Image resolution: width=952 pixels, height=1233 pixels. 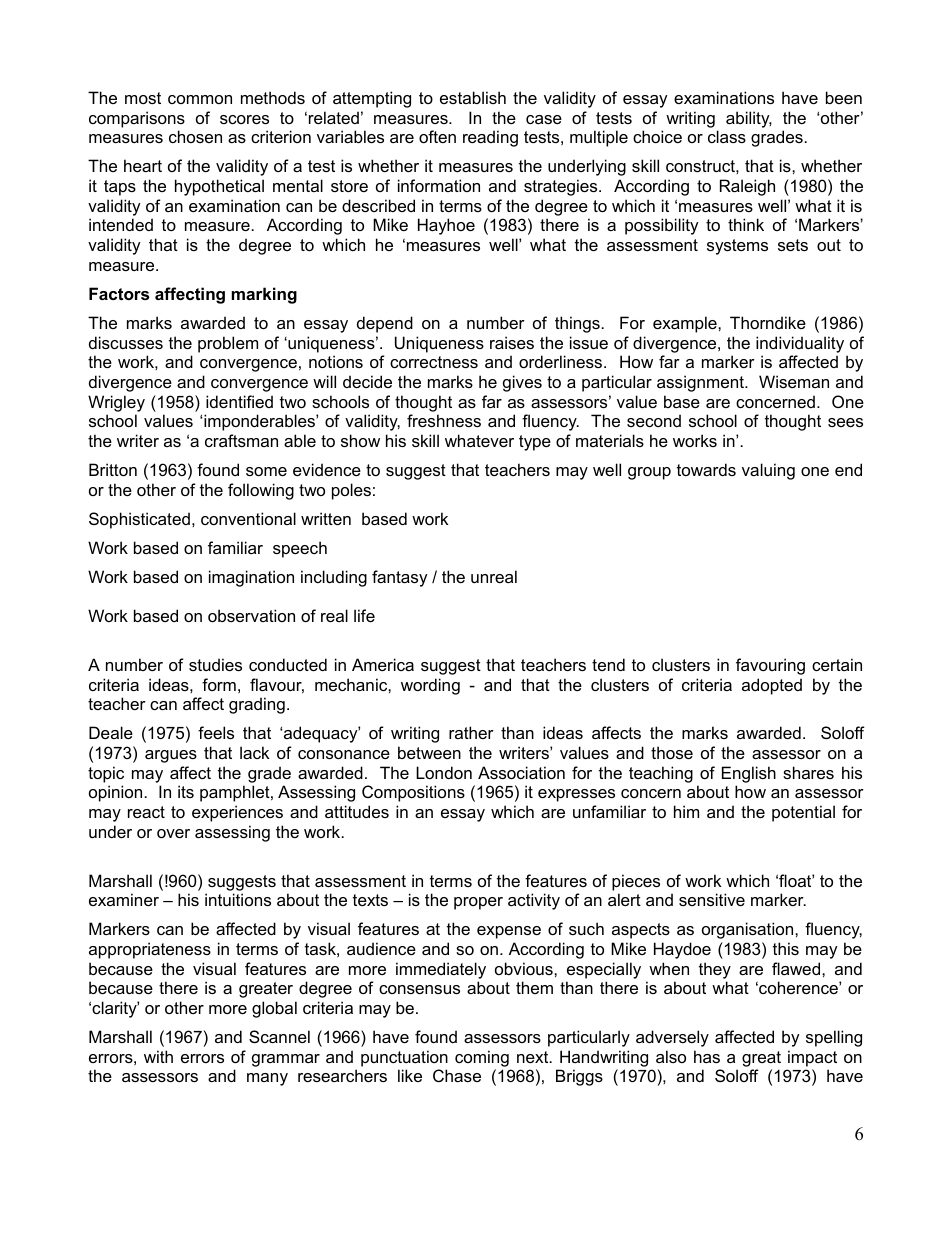 What do you see at coordinates (490, 138) in the page?
I see `reading` at bounding box center [490, 138].
